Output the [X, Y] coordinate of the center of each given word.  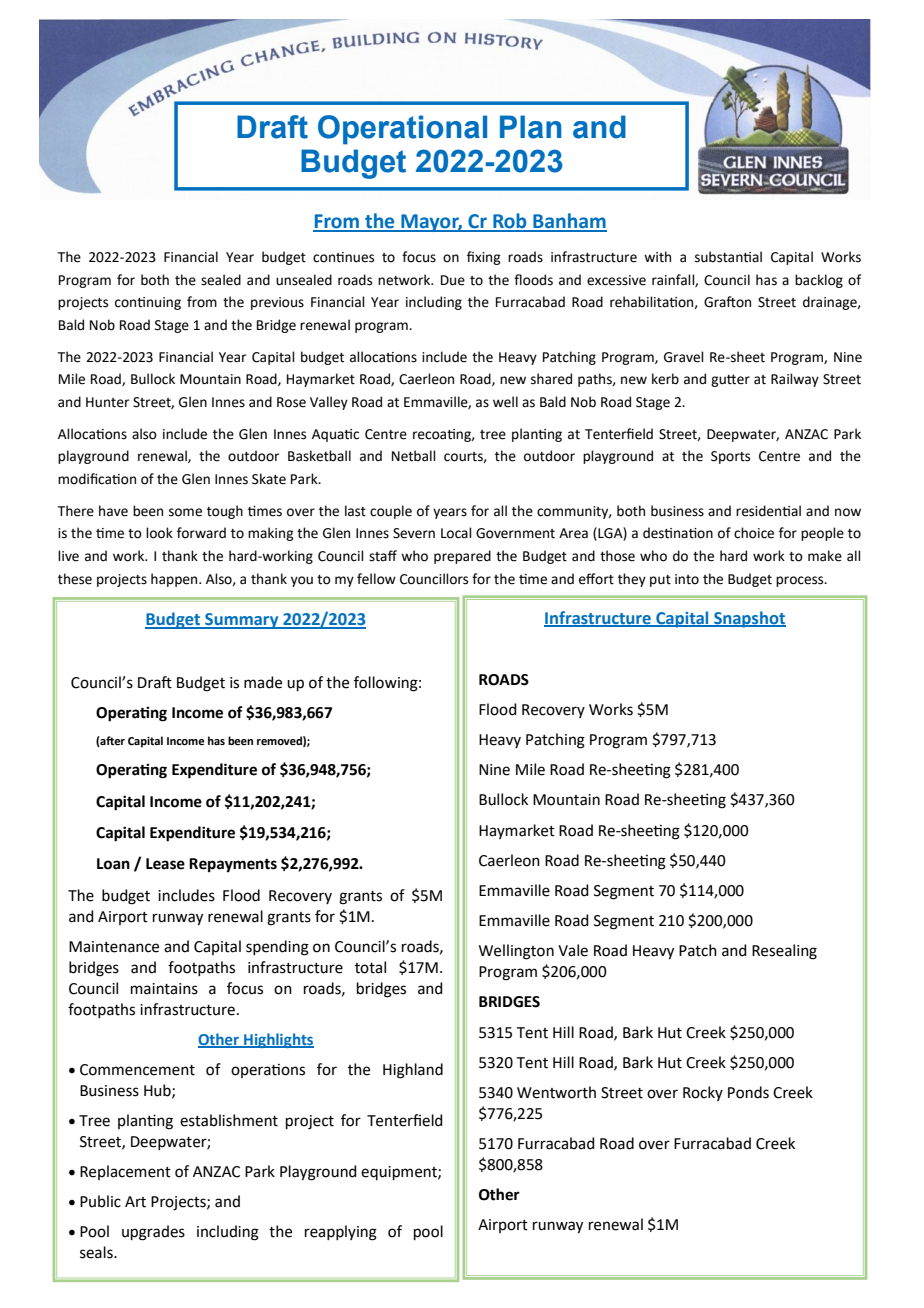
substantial [728, 257]
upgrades [153, 1233]
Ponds [748, 1092]
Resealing [784, 952]
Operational [402, 130]
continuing [148, 303]
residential [768, 511]
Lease [165, 864]
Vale [573, 950]
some [185, 512]
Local [456, 533]
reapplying [341, 1233]
